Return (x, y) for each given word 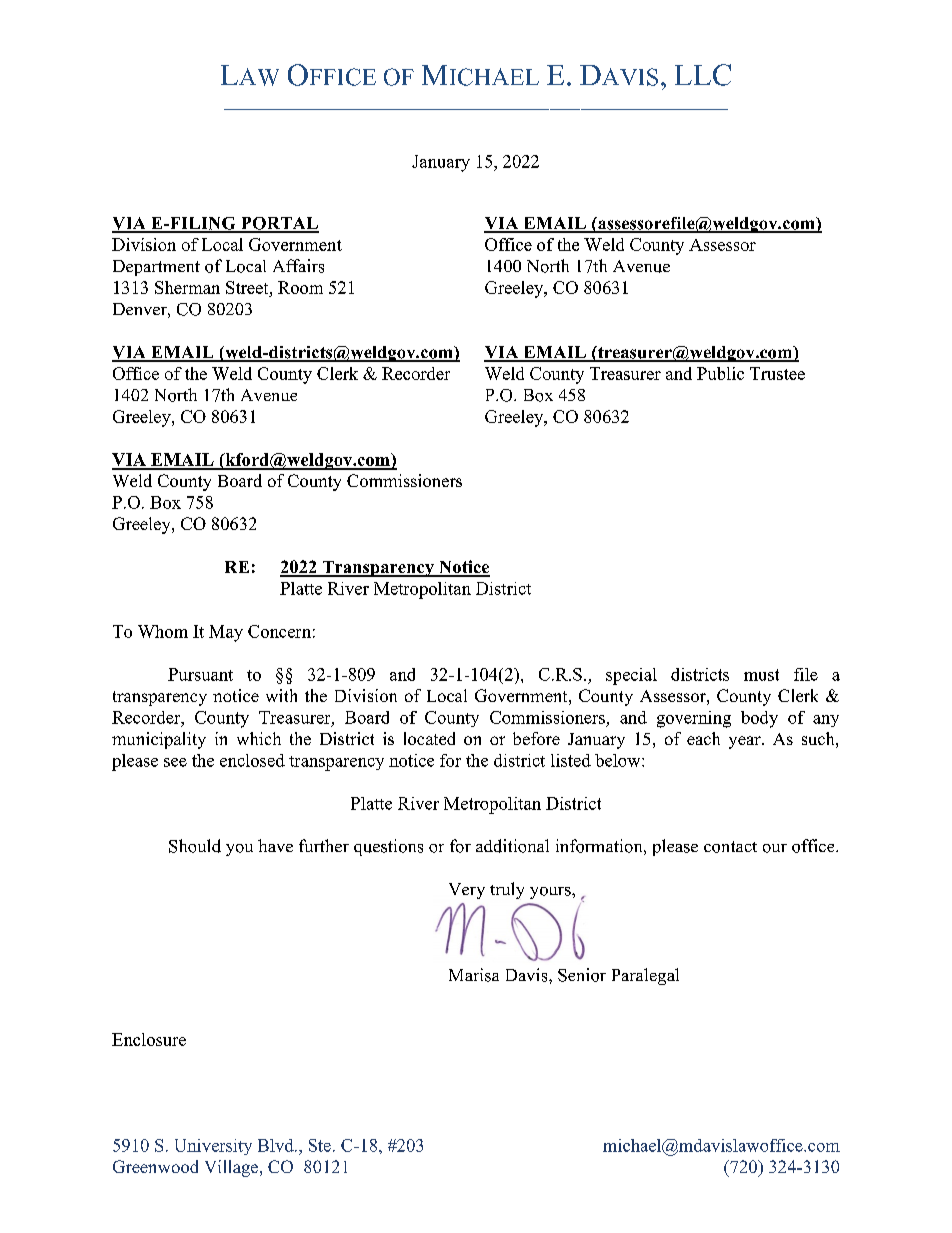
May (226, 633)
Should (195, 846)
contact (730, 847)
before (536, 738)
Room (300, 287)
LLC (703, 75)
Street (248, 287)
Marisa (474, 975)
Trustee (777, 373)
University (213, 1147)
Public (720, 373)
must (761, 675)
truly (507, 890)
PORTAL (279, 224)
